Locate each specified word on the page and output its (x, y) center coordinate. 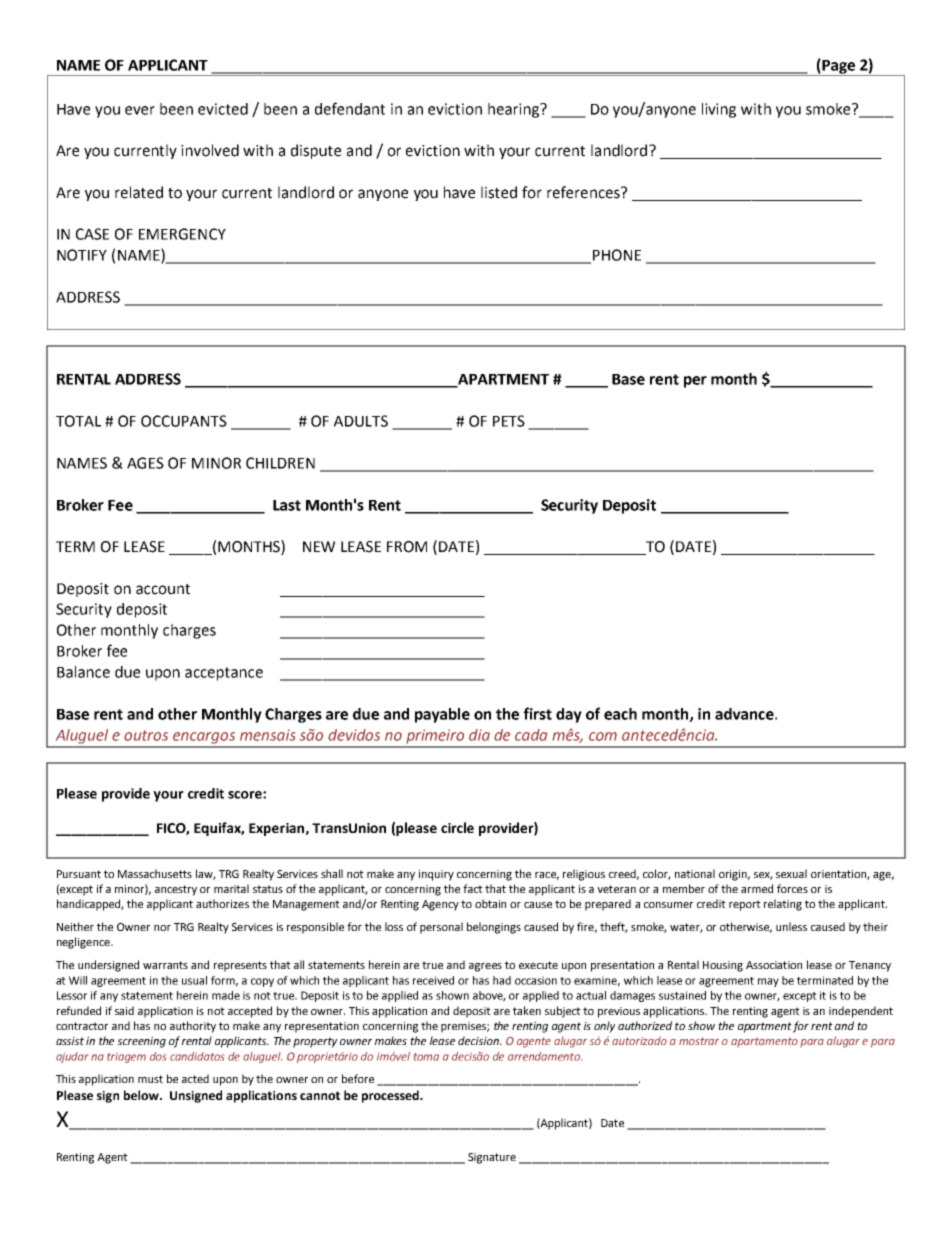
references (584, 192)
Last (287, 505)
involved (210, 150)
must (150, 1079)
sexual (791, 873)
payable (442, 715)
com (603, 736)
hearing (515, 110)
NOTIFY (82, 255)
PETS (509, 421)
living (719, 110)
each (620, 714)
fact (473, 888)
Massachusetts (155, 873)
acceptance (224, 674)
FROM (407, 547)
